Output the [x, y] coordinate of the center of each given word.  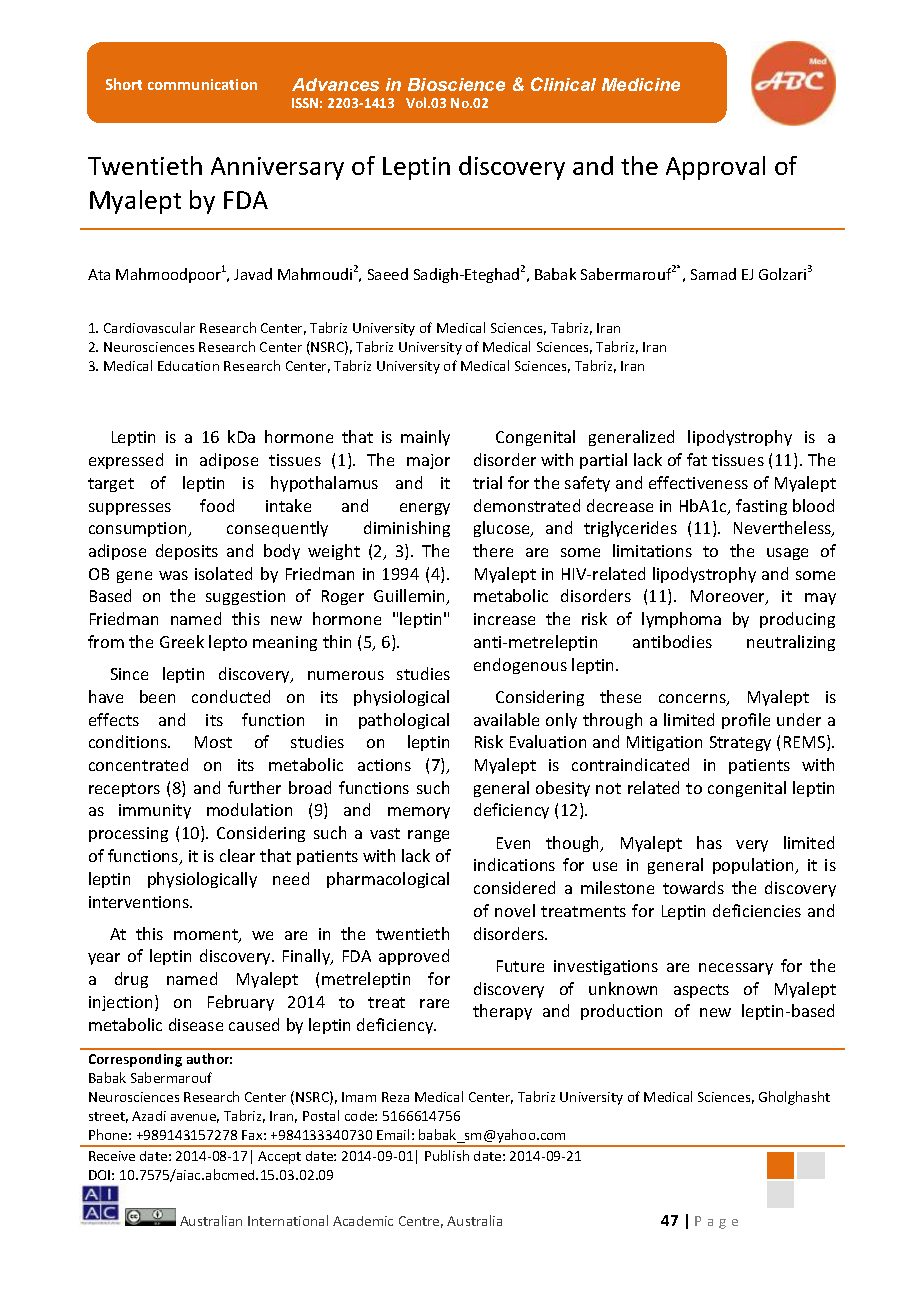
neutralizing [791, 643]
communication [202, 84]
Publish [447, 1155]
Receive [112, 1156]
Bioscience [456, 84]
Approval [715, 168]
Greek [182, 641]
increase [504, 619]
